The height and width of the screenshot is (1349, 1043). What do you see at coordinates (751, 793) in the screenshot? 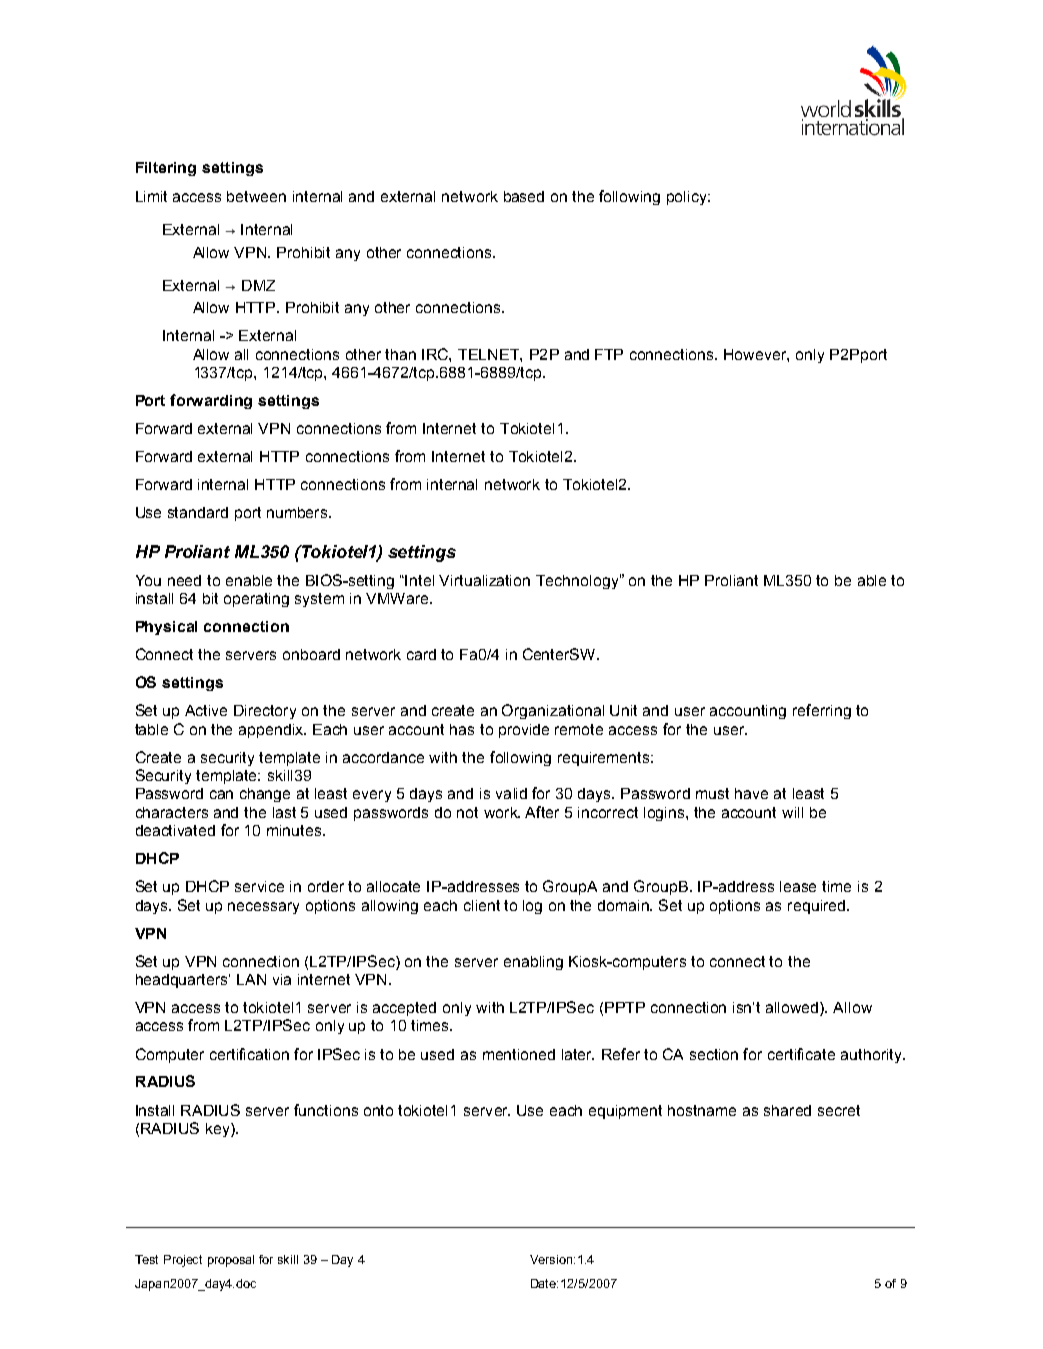
I see `have` at bounding box center [751, 793].
